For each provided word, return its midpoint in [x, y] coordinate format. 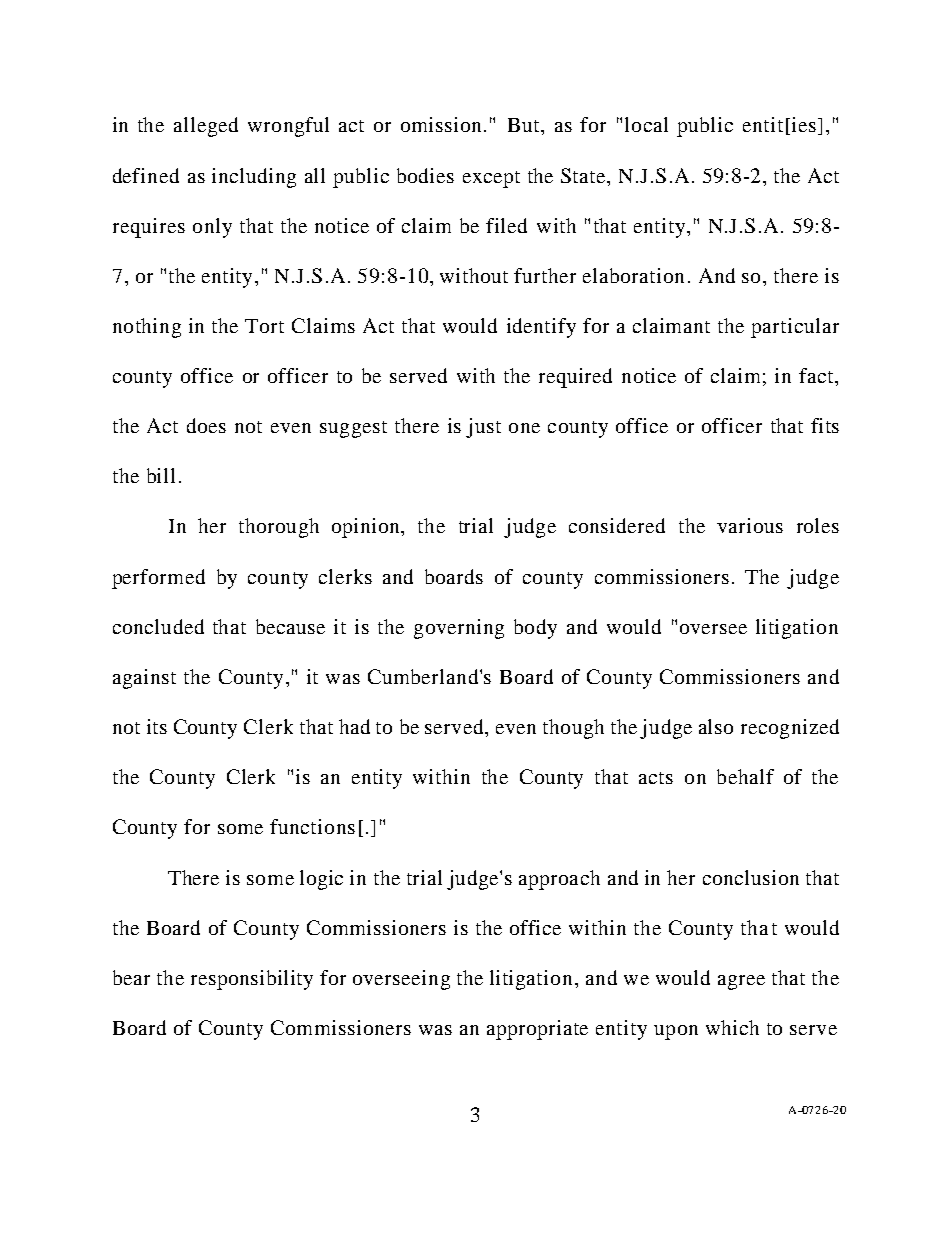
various [750, 525]
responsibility [252, 980]
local [646, 124]
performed [158, 579]
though [573, 729]
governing [459, 629]
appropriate [537, 1030]
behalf [745, 776]
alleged [206, 127]
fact [817, 375]
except [491, 179]
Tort [264, 326]
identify [541, 328]
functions [312, 826]
